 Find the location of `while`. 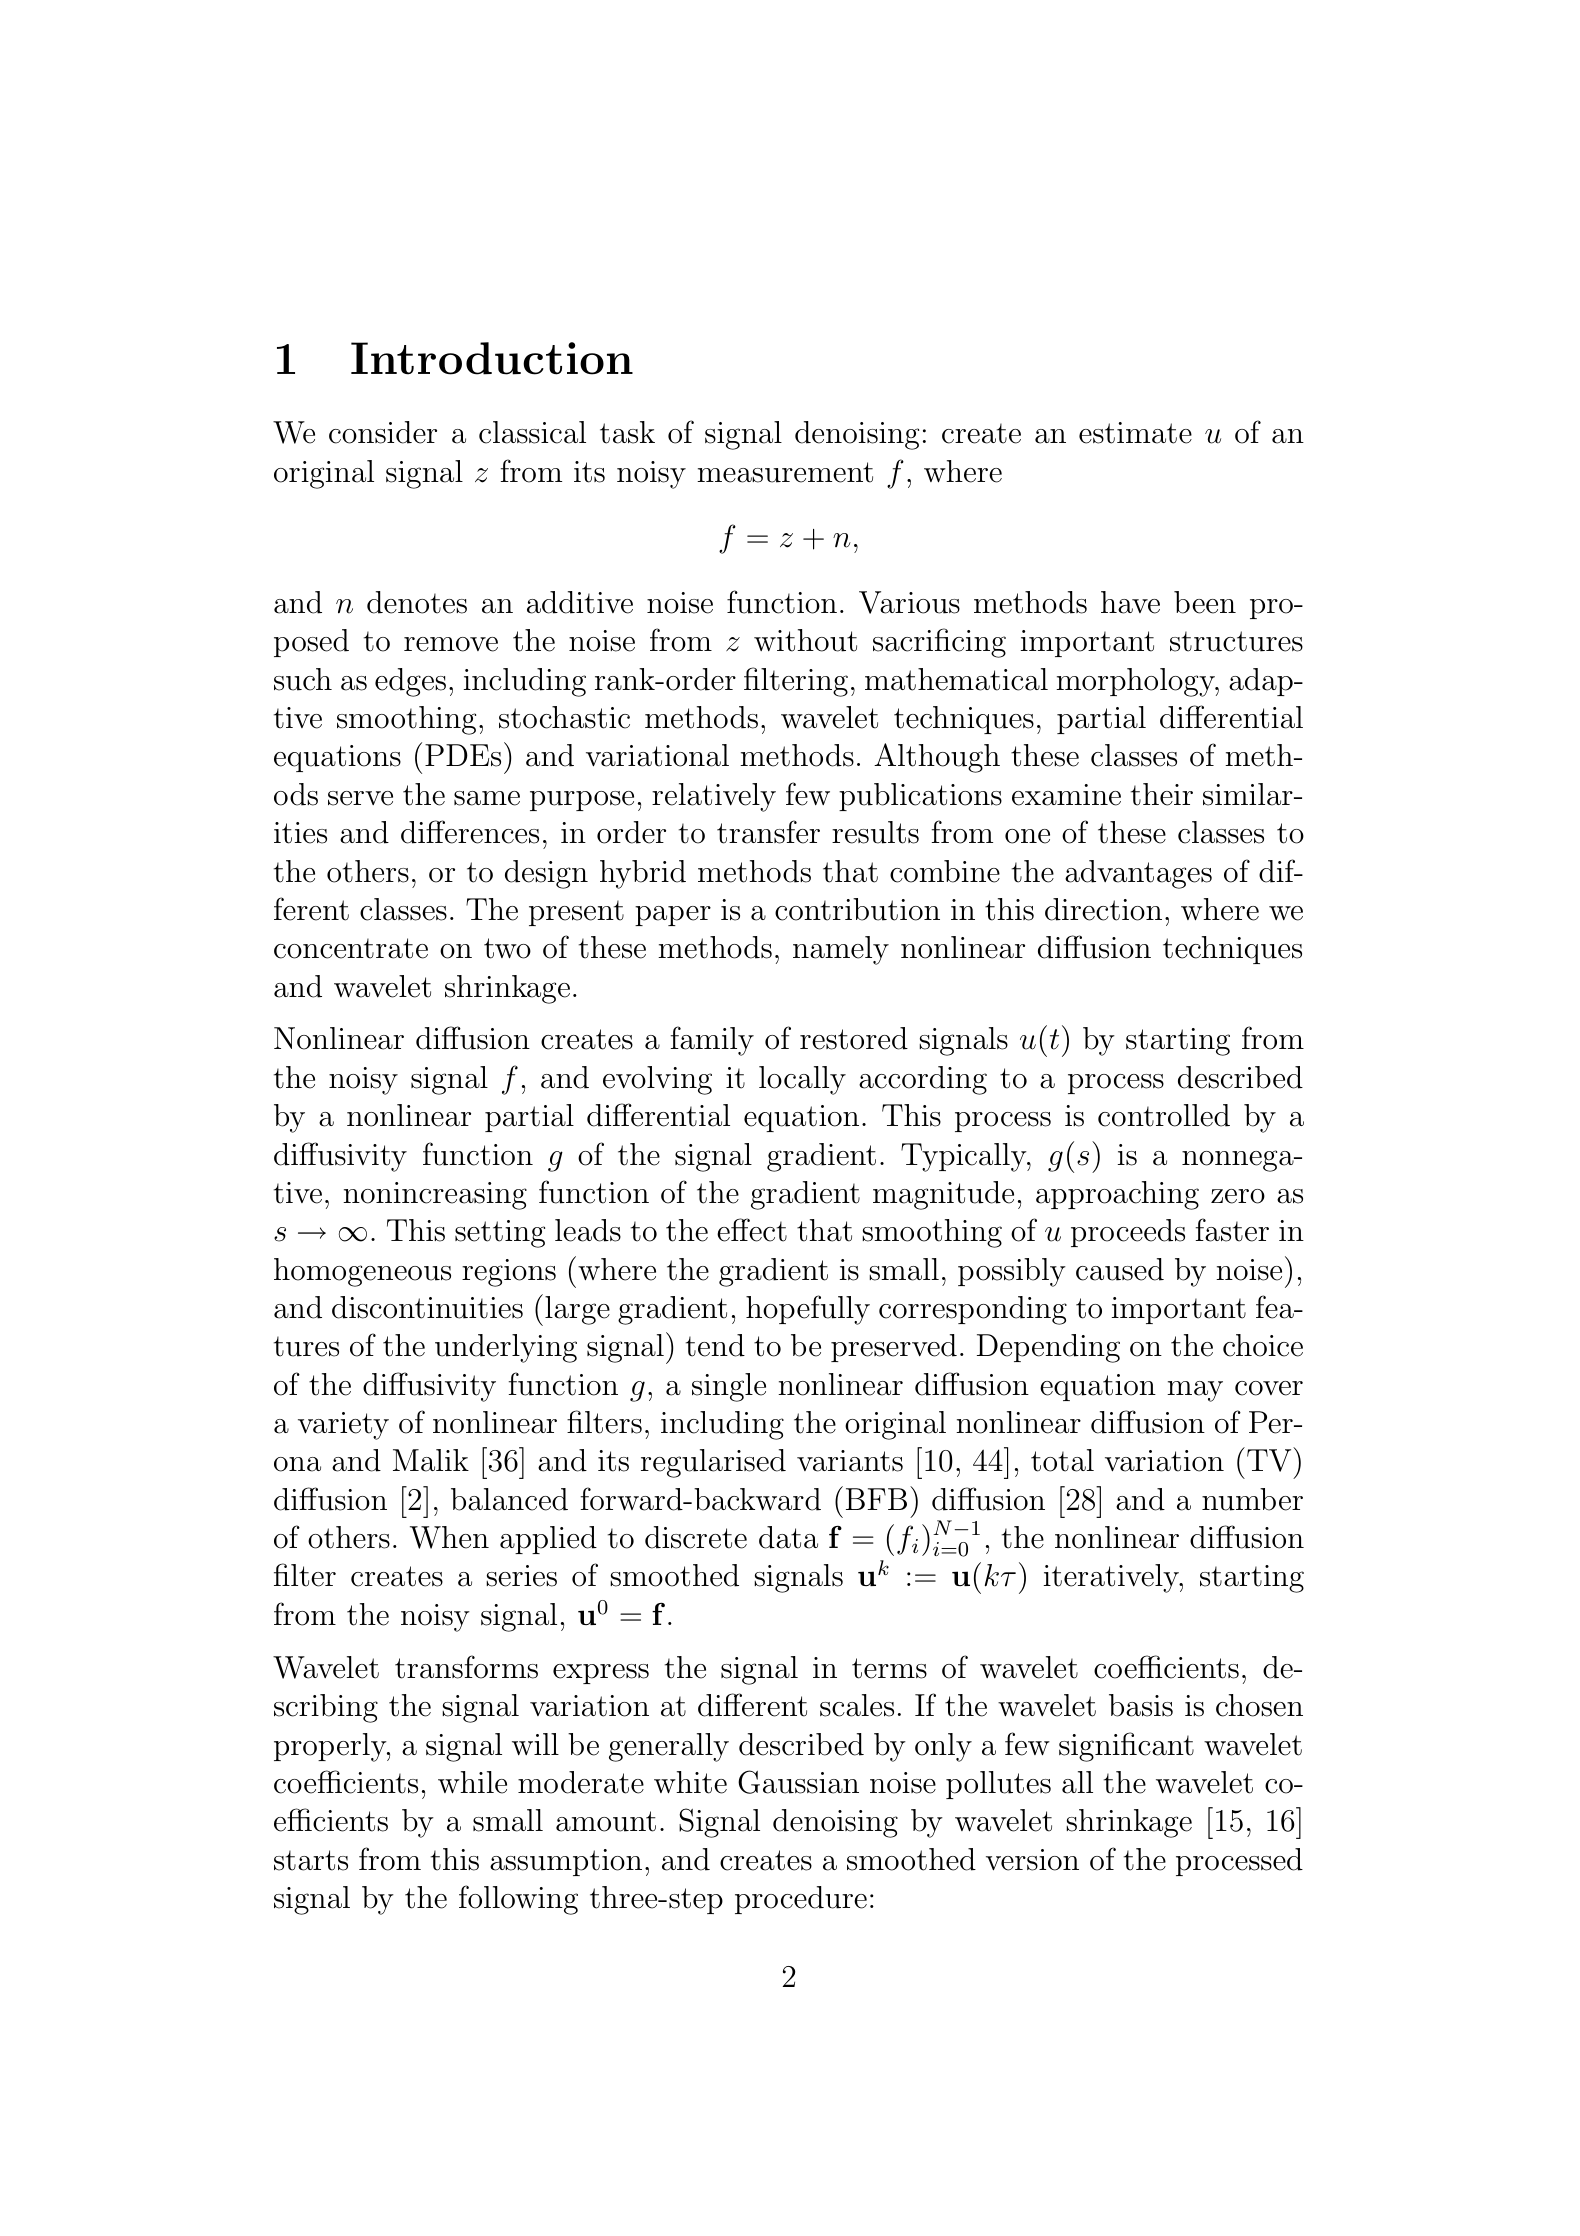

while is located at coordinates (472, 1782).
